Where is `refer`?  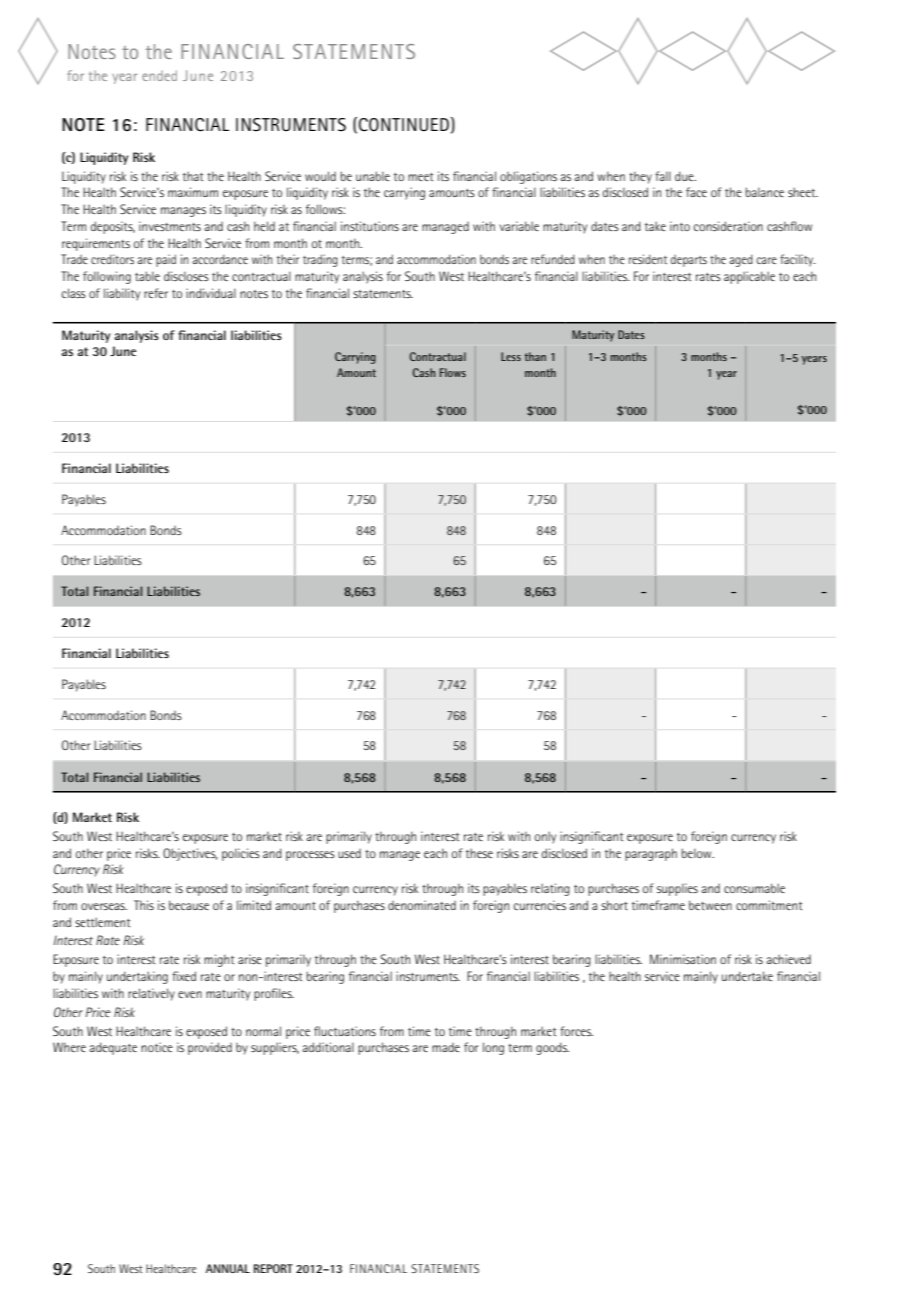 refer is located at coordinates (156, 293).
